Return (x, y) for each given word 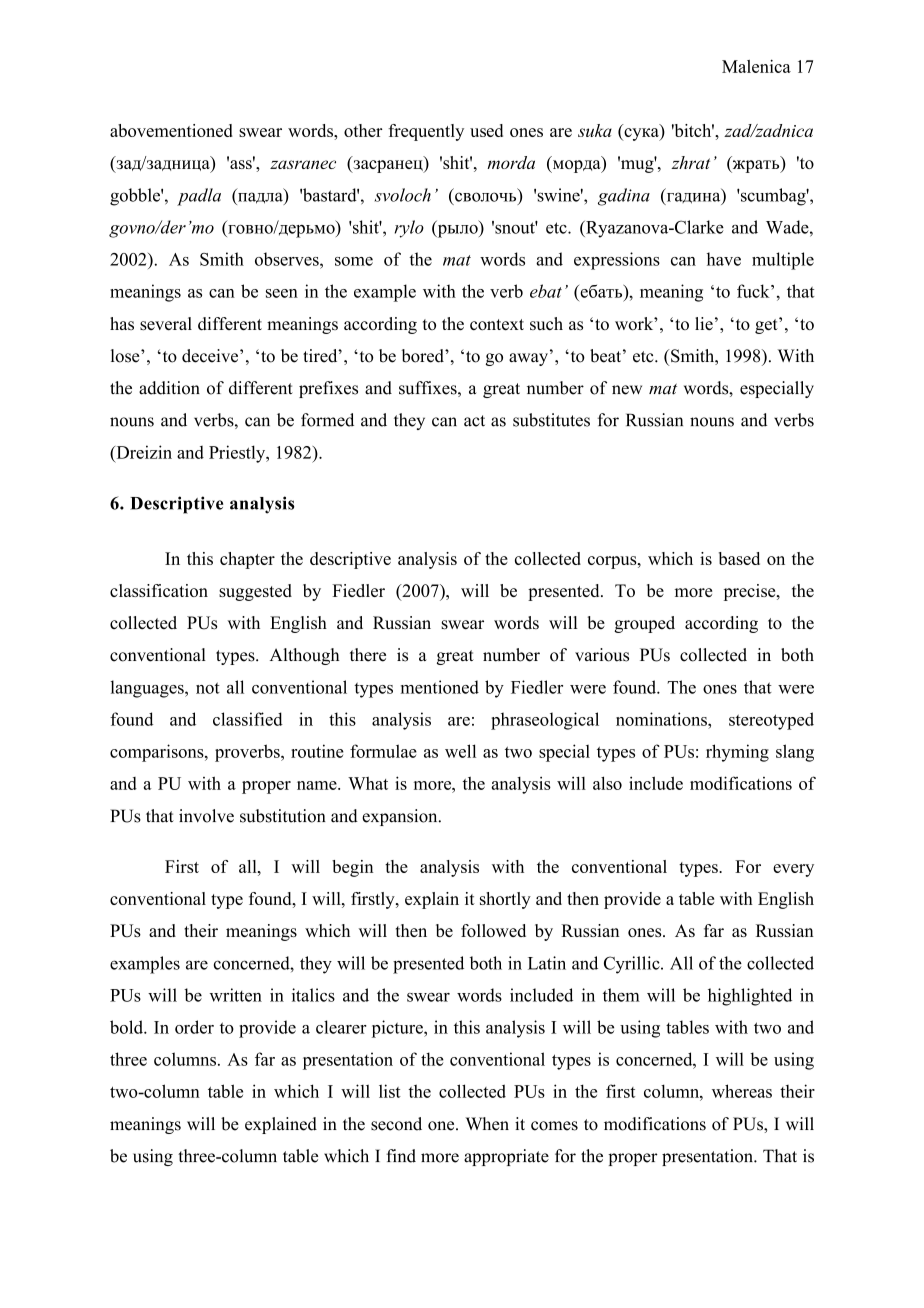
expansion (401, 817)
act (474, 421)
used (486, 130)
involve (206, 816)
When (487, 1124)
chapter (247, 560)
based (739, 558)
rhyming (737, 753)
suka (595, 130)
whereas (742, 1091)
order (194, 1027)
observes (288, 259)
